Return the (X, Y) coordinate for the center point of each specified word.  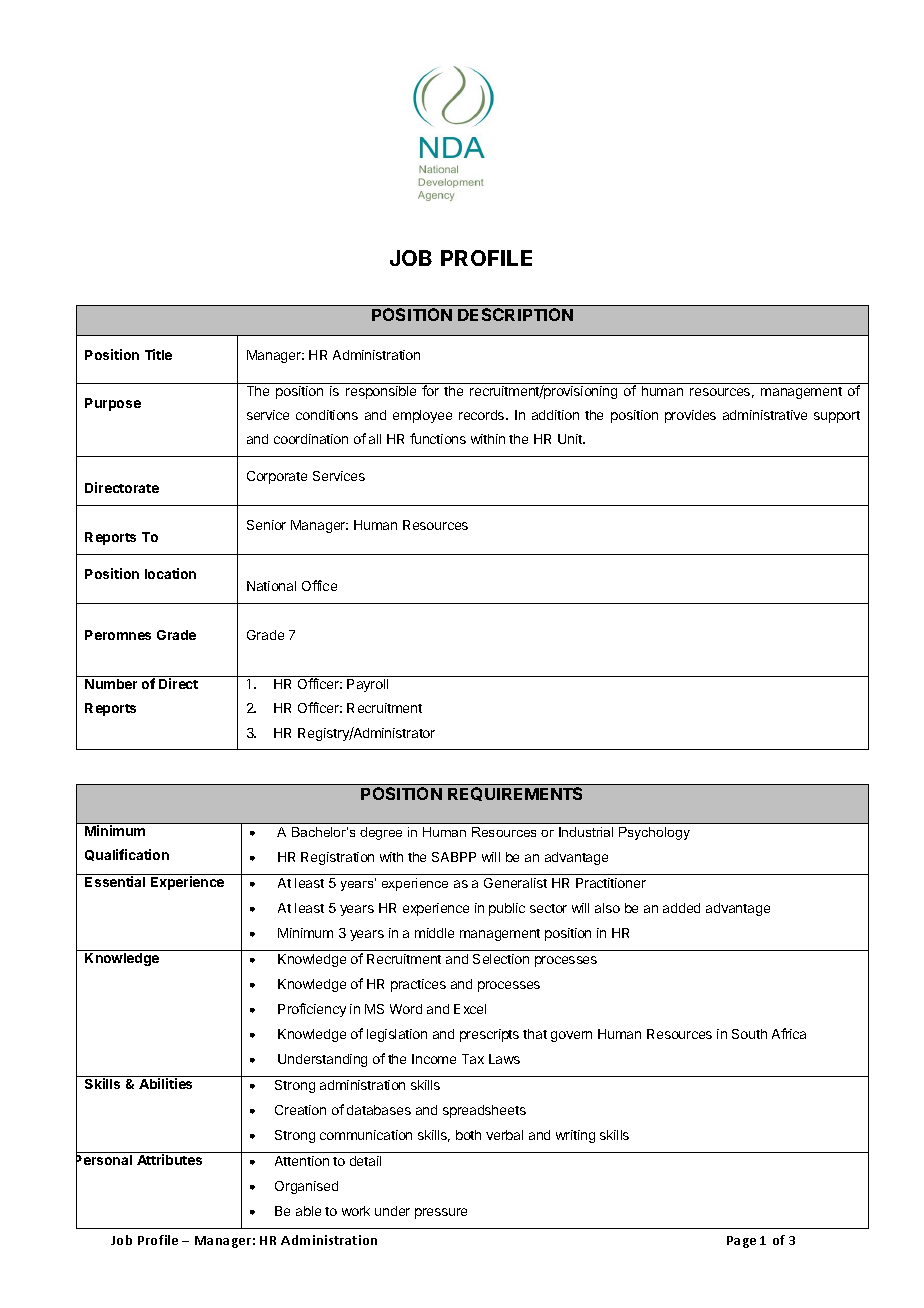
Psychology (654, 833)
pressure (441, 1213)
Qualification (127, 855)
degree (381, 833)
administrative (765, 415)
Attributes (169, 1159)
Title (158, 354)
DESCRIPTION (515, 314)
